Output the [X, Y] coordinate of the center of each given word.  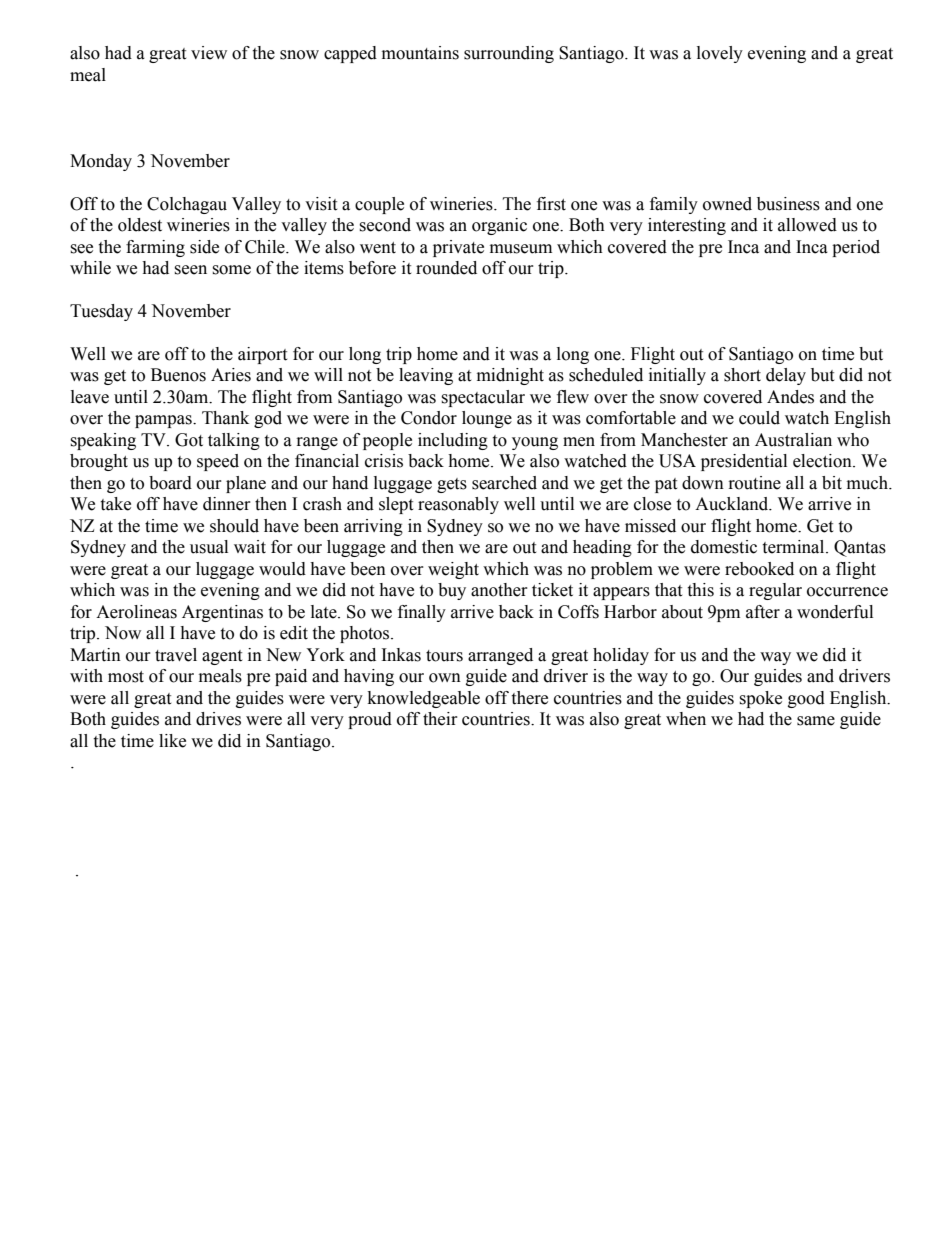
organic [499, 226]
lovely [720, 54]
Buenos [178, 375]
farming [155, 248]
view [209, 53]
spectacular [483, 398]
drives [218, 719]
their [440, 719]
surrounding [509, 54]
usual [209, 547]
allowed [807, 225]
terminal [794, 547]
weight [453, 570]
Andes [790, 397]
